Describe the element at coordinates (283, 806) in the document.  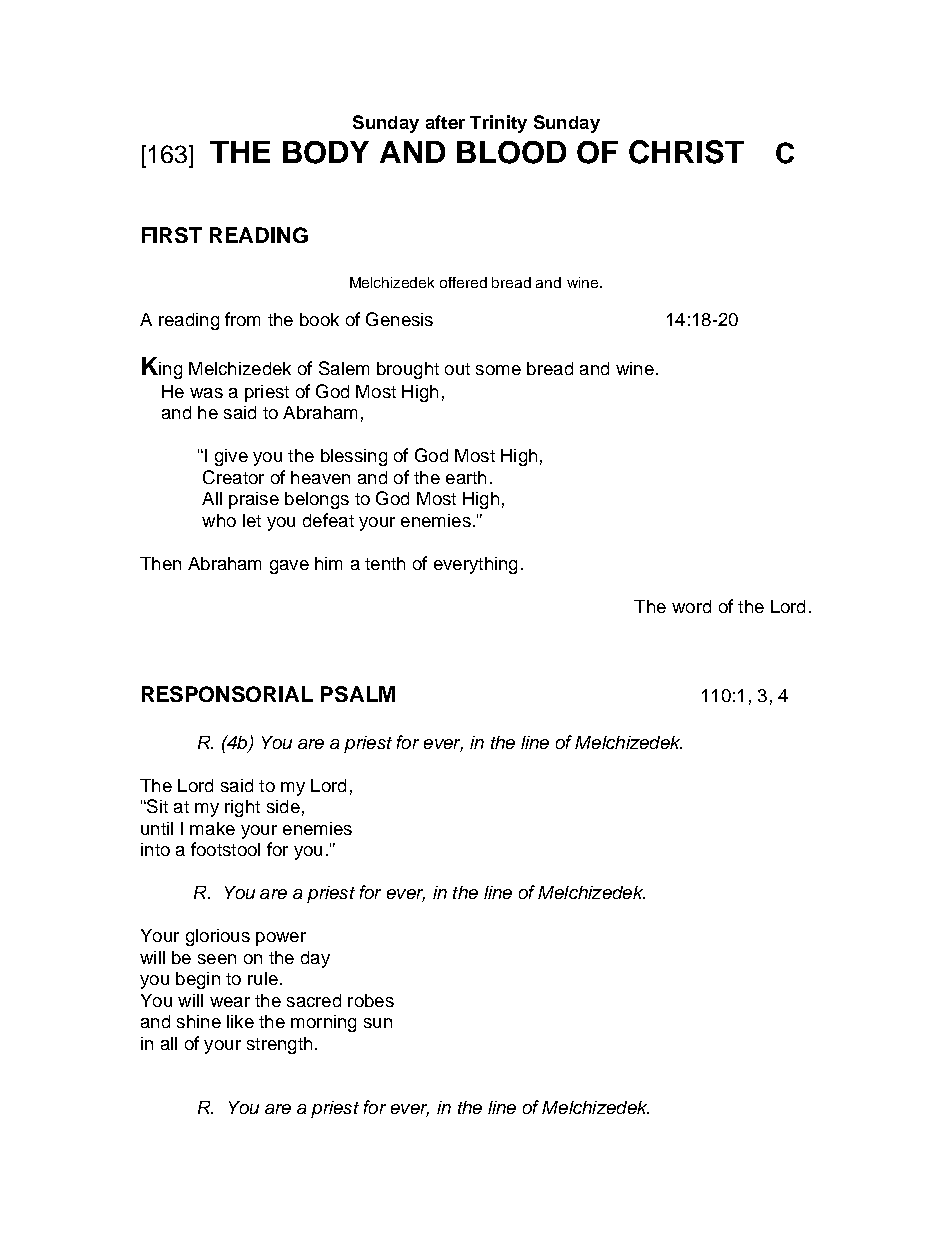
I see `side` at that location.
